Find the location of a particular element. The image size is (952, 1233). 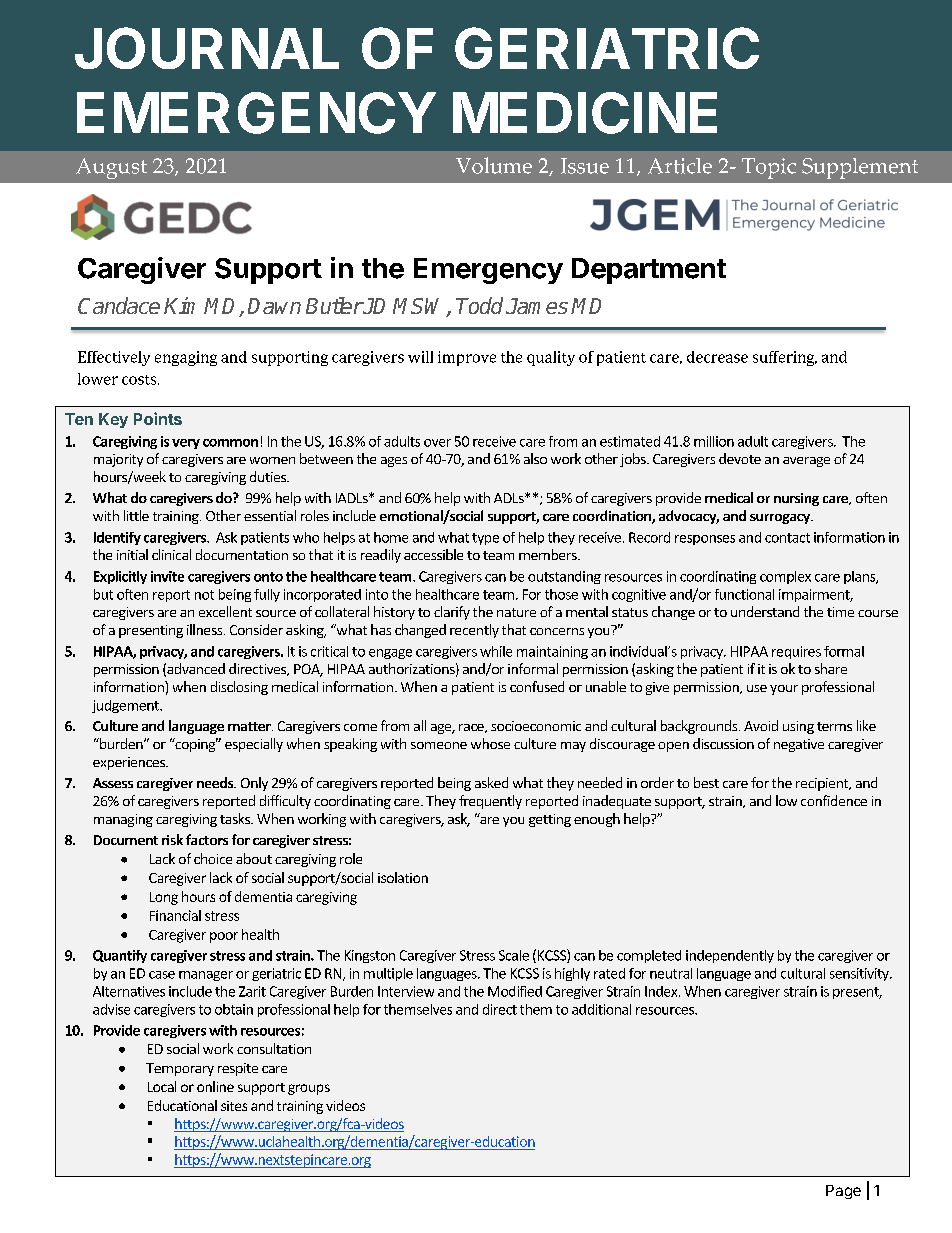

sites is located at coordinates (234, 1106).
